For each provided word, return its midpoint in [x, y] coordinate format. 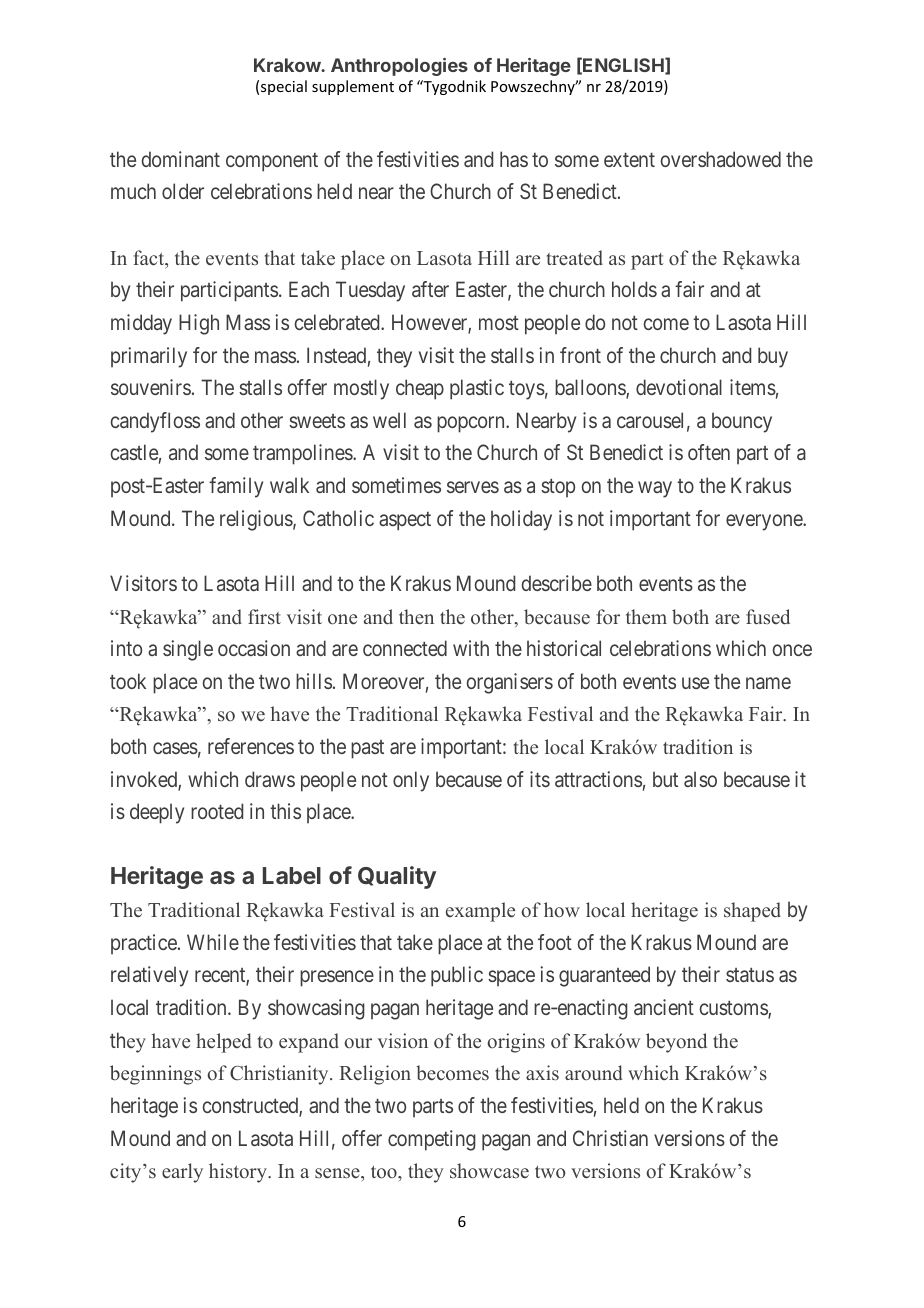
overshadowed [720, 159]
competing [432, 1140]
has [514, 159]
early [182, 1173]
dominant [180, 159]
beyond [676, 1043]
